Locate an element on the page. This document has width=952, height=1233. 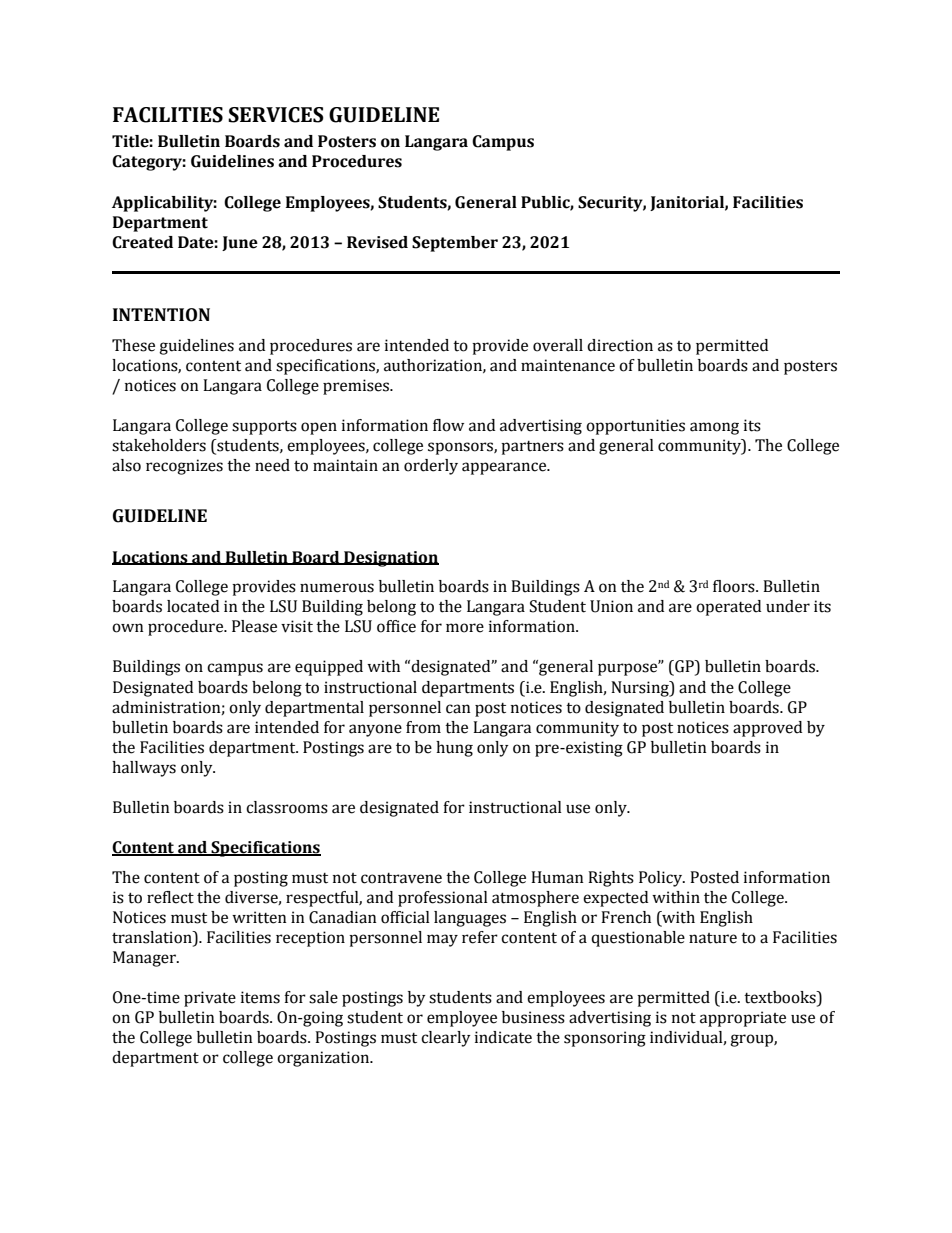
clearly is located at coordinates (446, 1039).
